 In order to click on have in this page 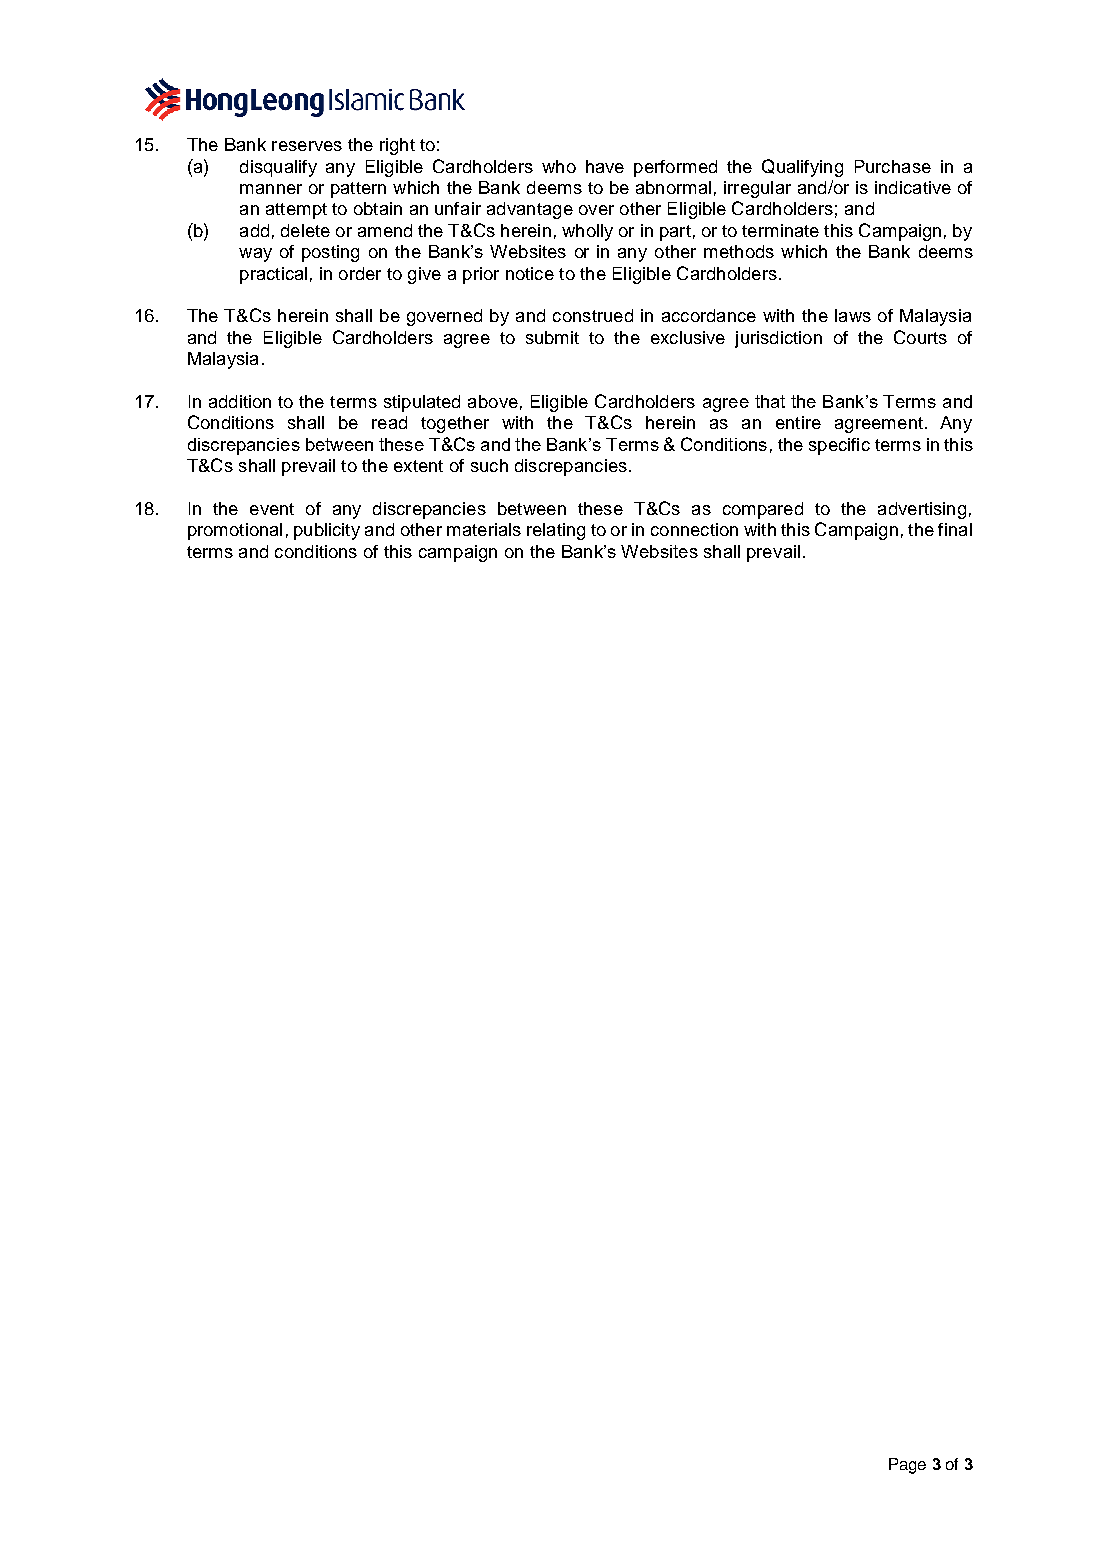, I will do `click(605, 166)`.
